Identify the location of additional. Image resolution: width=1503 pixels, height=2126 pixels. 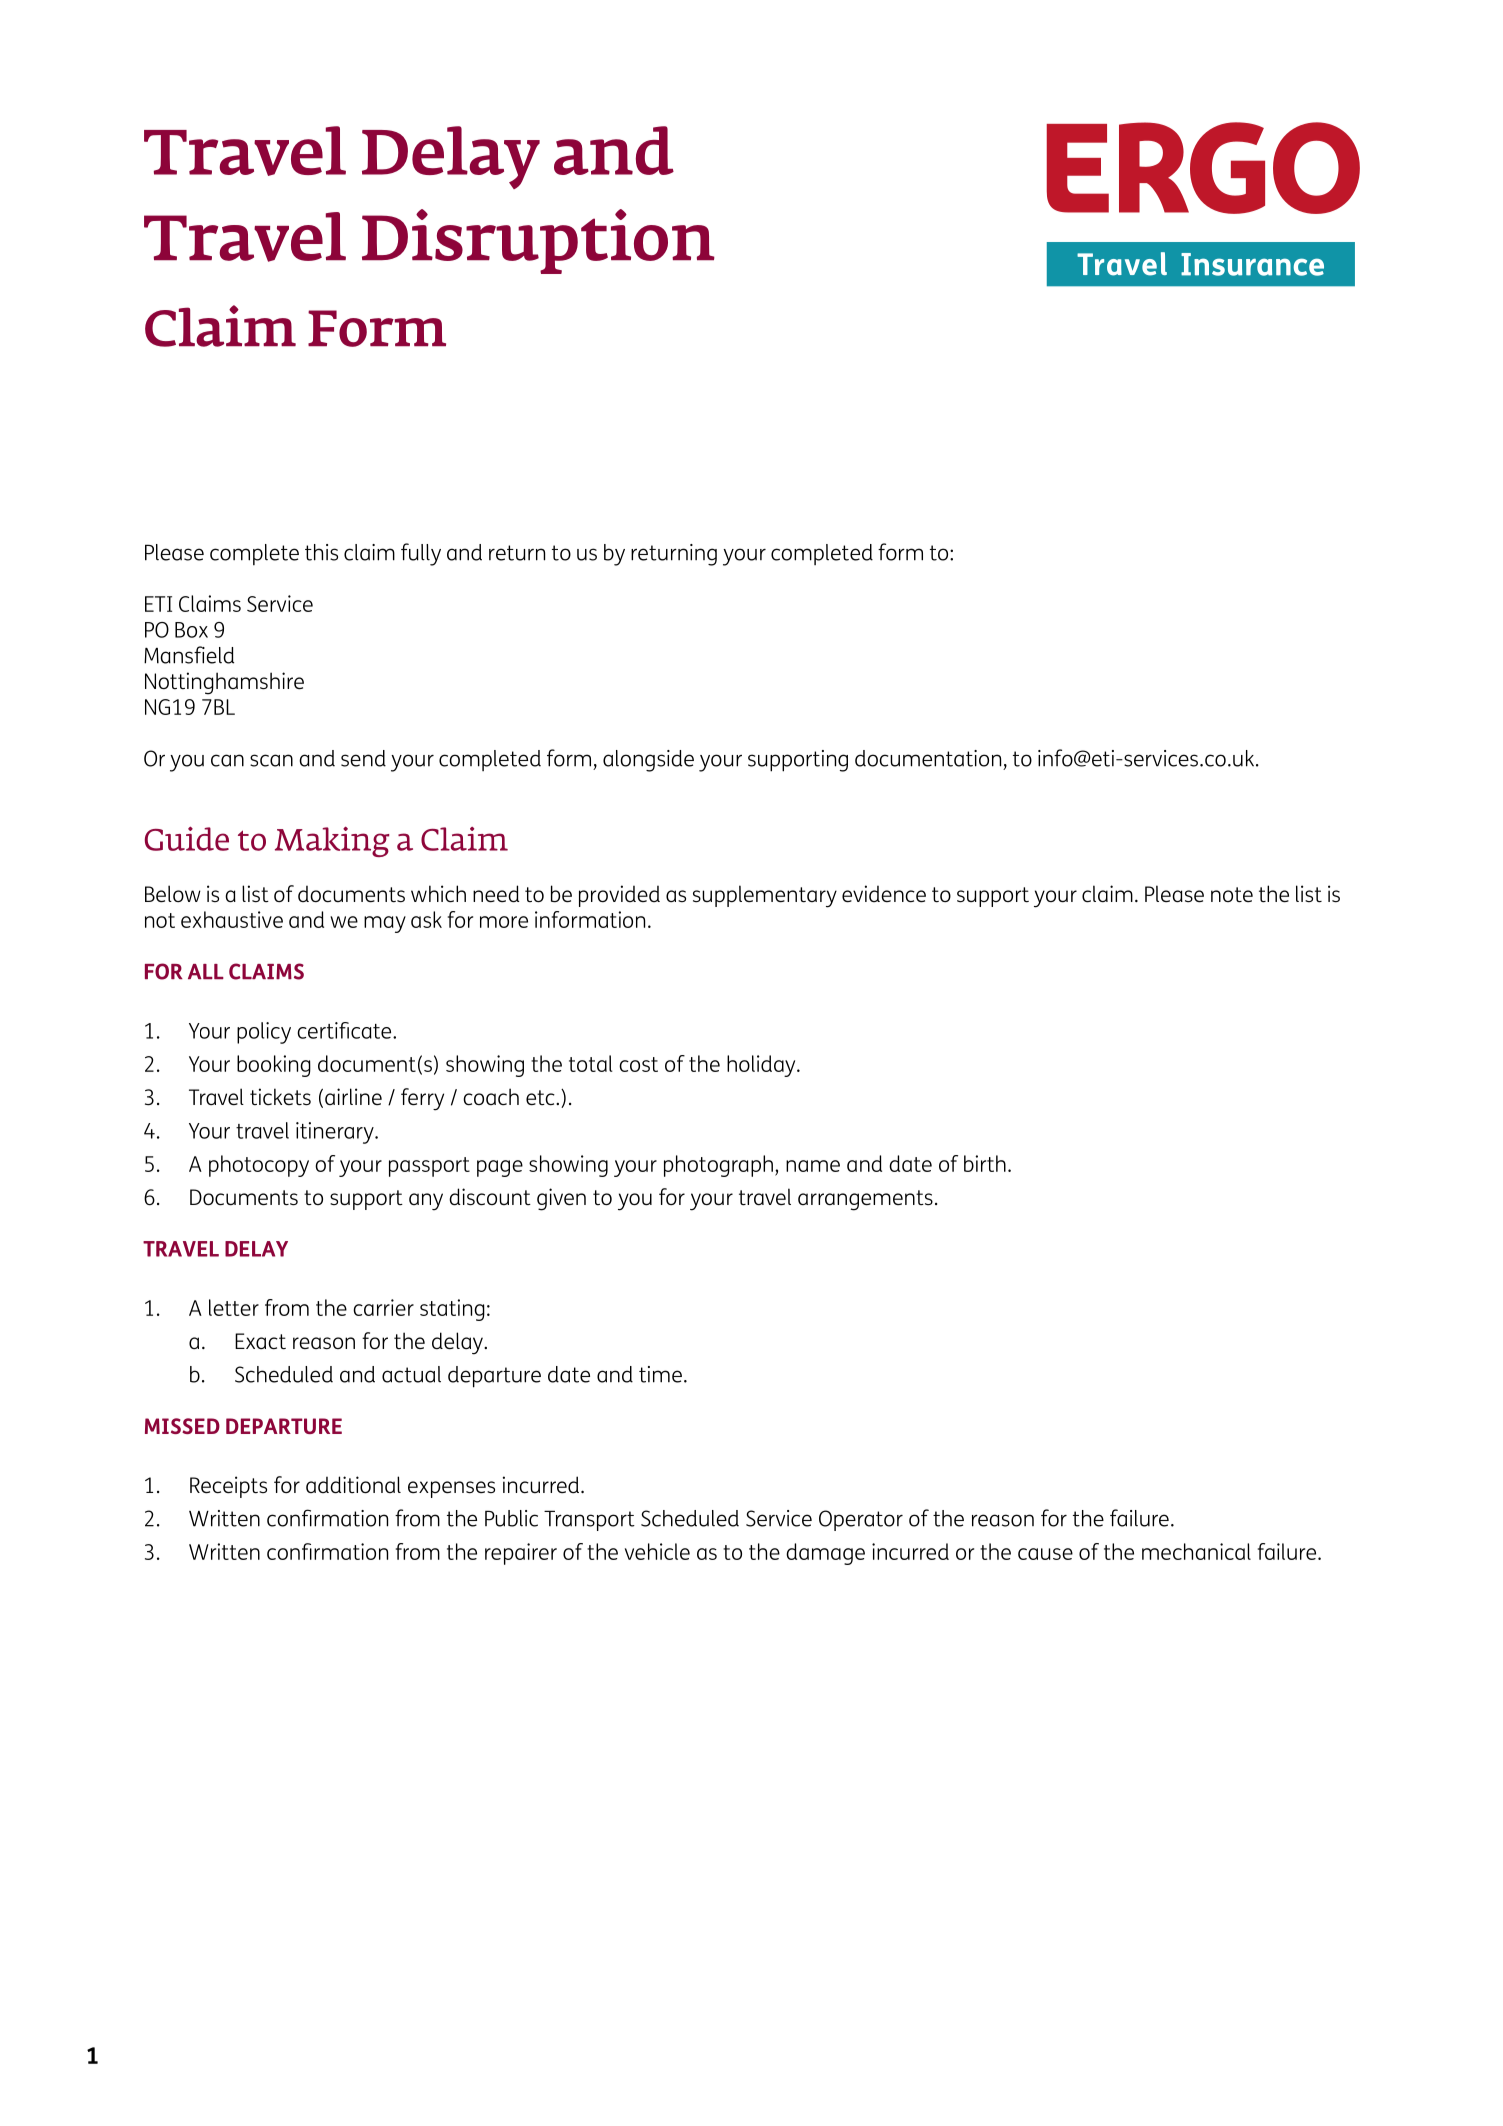
(353, 1485).
